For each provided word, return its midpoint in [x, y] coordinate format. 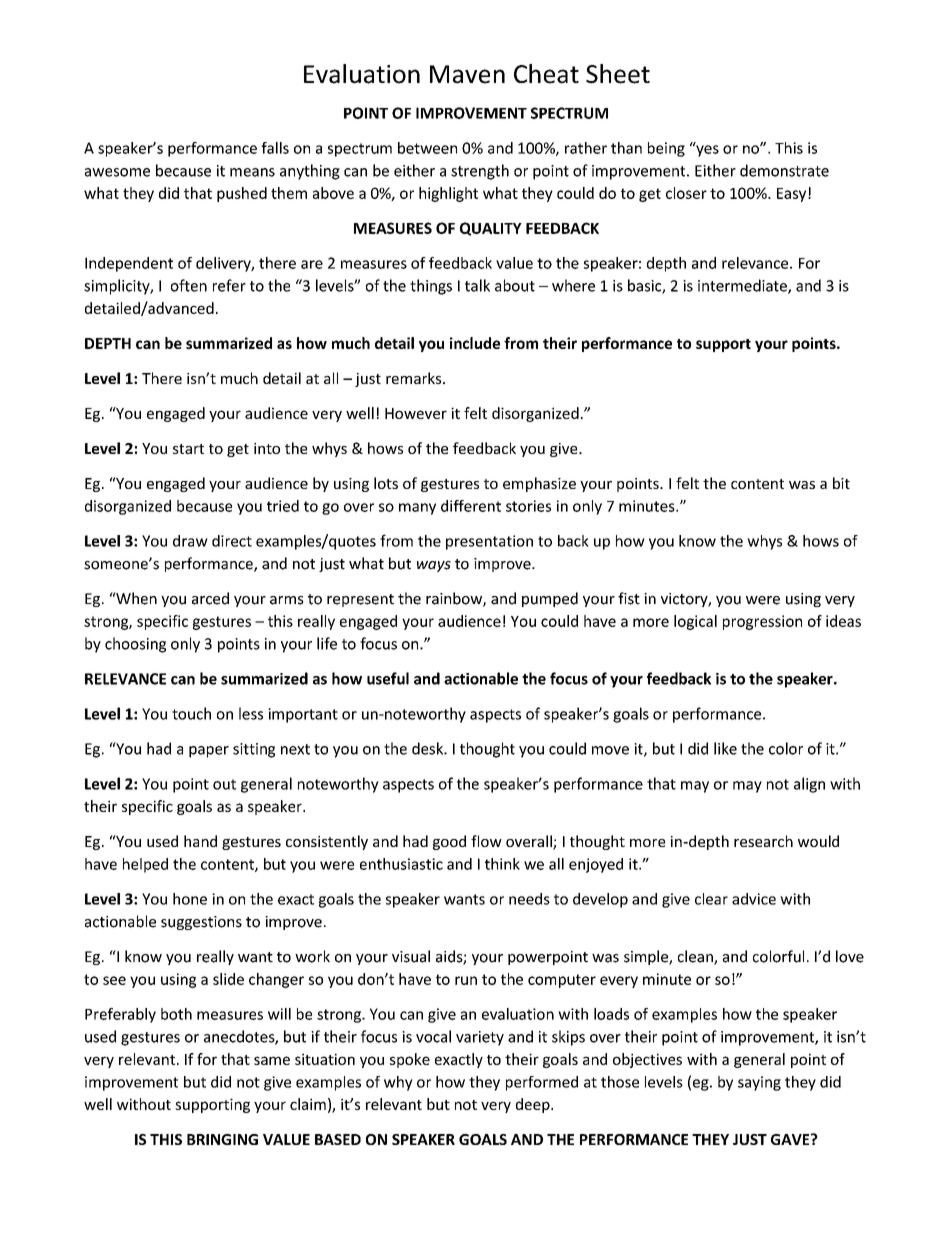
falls [275, 148]
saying [759, 1083]
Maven [467, 74]
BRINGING [222, 1139]
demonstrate [784, 170]
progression [762, 622]
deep [534, 1105]
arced [210, 598]
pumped [550, 599]
